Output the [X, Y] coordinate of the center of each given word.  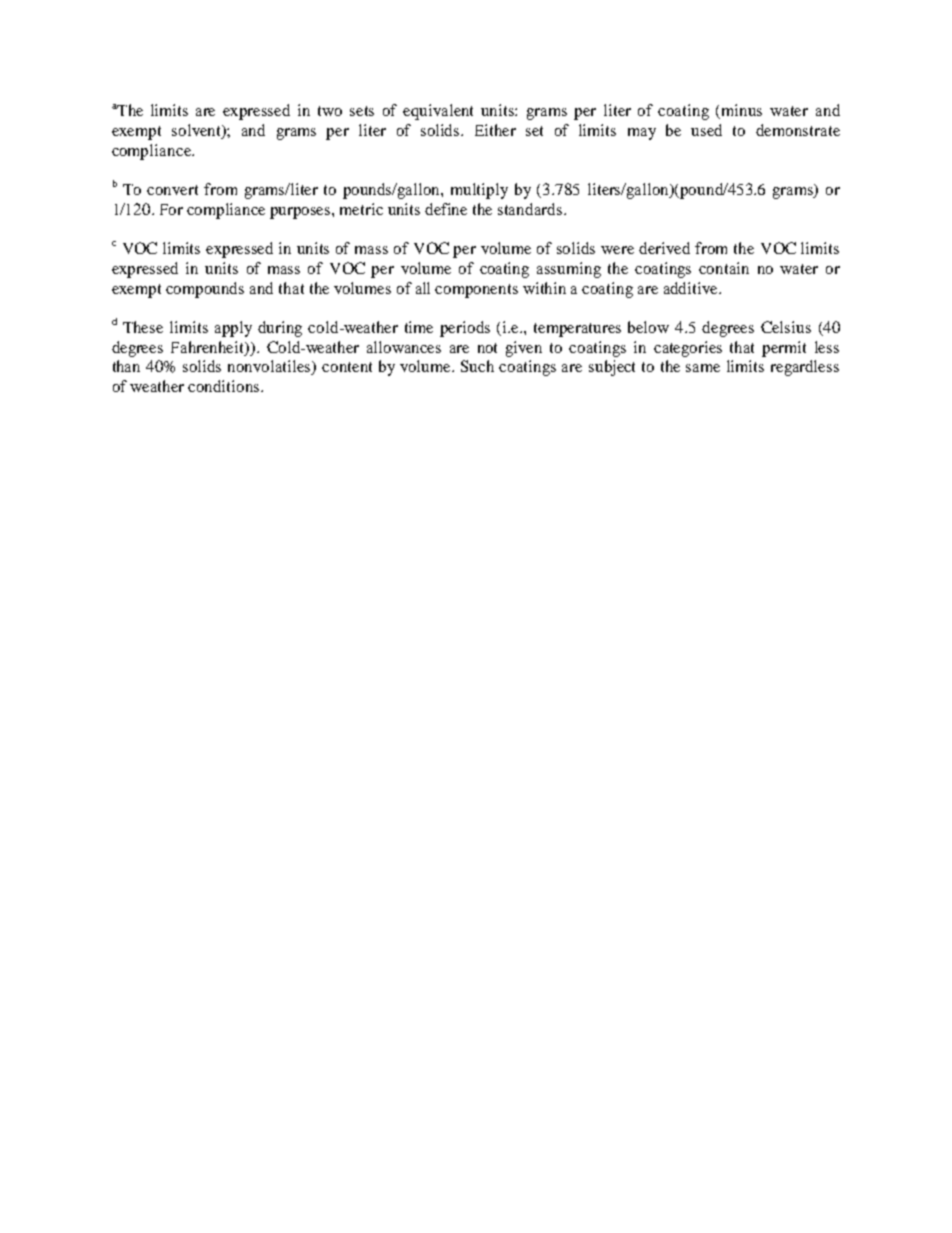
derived [664, 248]
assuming [569, 270]
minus [742, 110]
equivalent [438, 112]
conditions [225, 386]
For [171, 209]
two [330, 111]
